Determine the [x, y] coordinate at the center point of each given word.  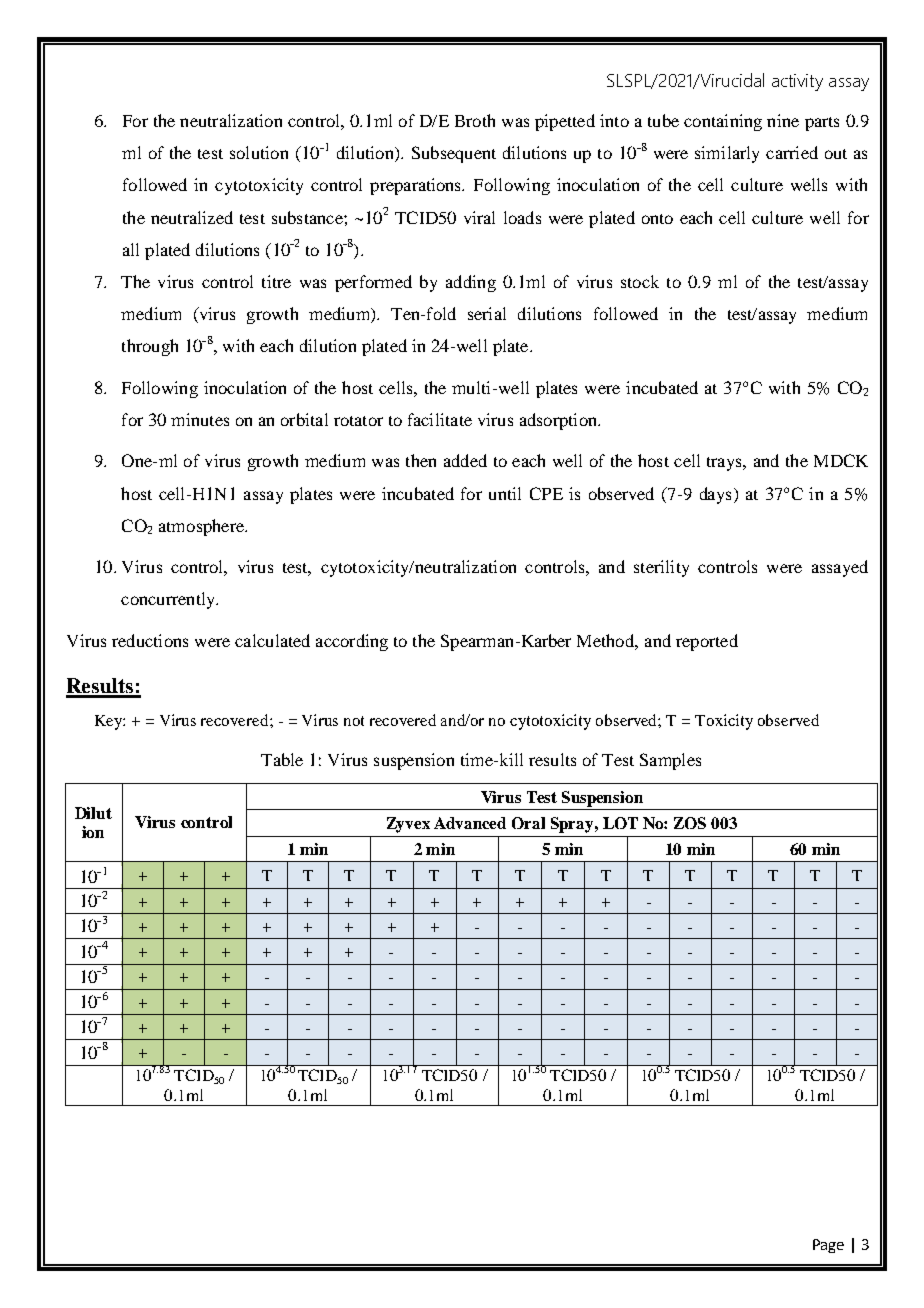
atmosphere [202, 527]
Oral [528, 823]
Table [282, 759]
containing [723, 122]
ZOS [690, 823]
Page [828, 1246]
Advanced [470, 823]
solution [259, 152]
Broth [475, 120]
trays [725, 464]
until [505, 493]
